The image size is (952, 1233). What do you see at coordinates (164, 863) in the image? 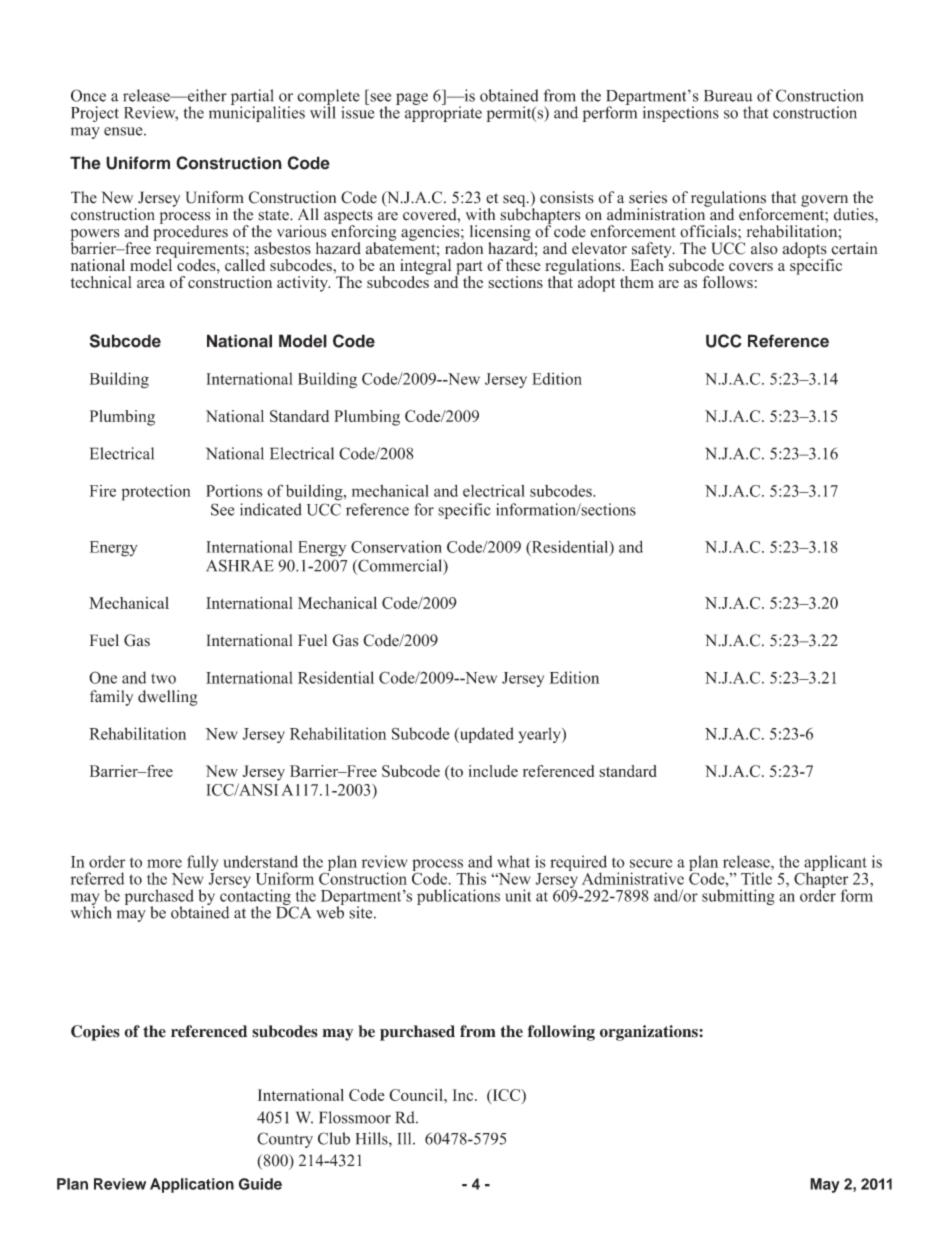
I see `more` at bounding box center [164, 863].
